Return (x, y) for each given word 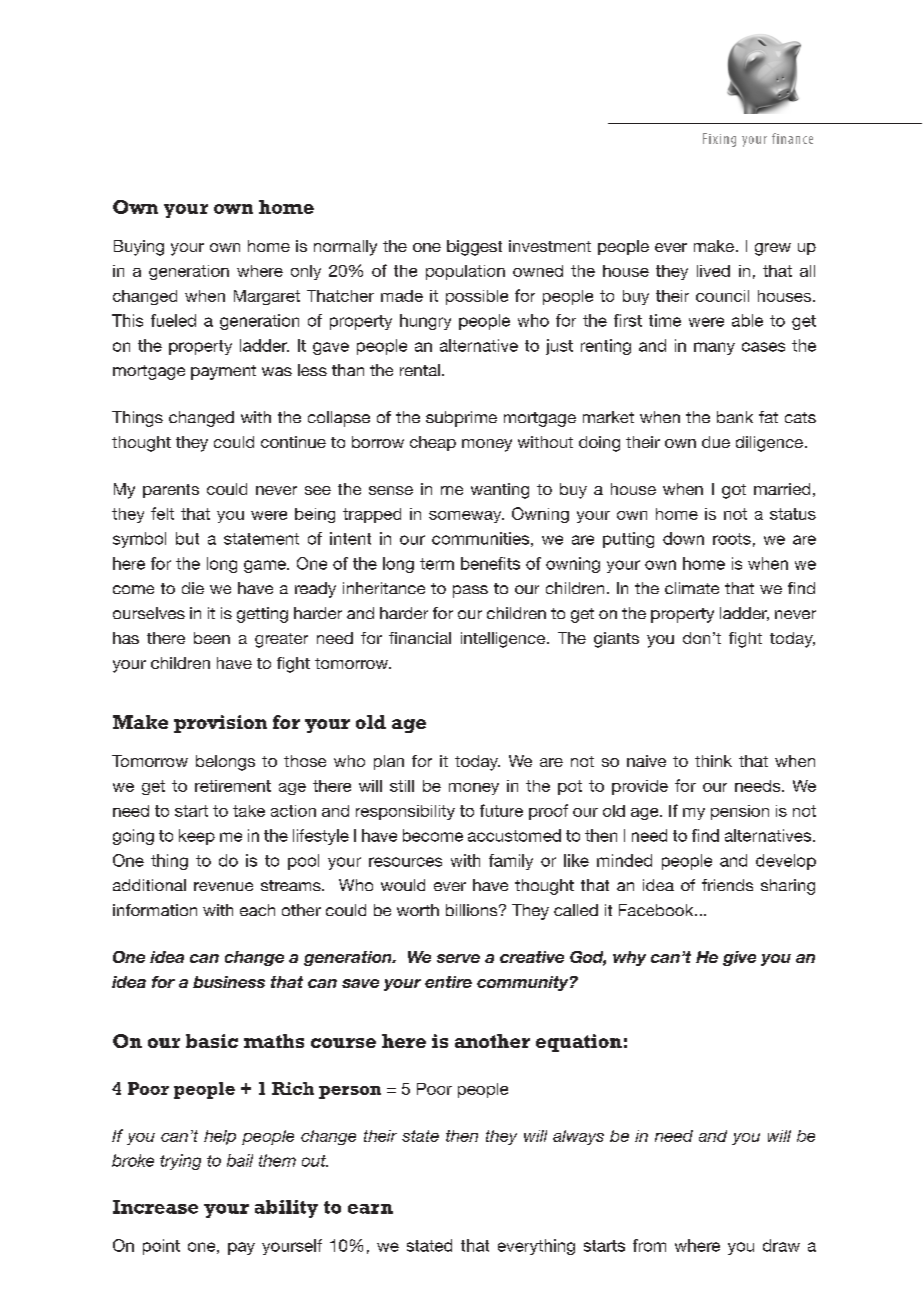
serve (458, 958)
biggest (474, 248)
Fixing (719, 140)
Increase (155, 1207)
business (229, 982)
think (713, 761)
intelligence (503, 640)
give (739, 958)
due (716, 442)
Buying (139, 248)
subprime (461, 419)
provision (220, 724)
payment (223, 372)
